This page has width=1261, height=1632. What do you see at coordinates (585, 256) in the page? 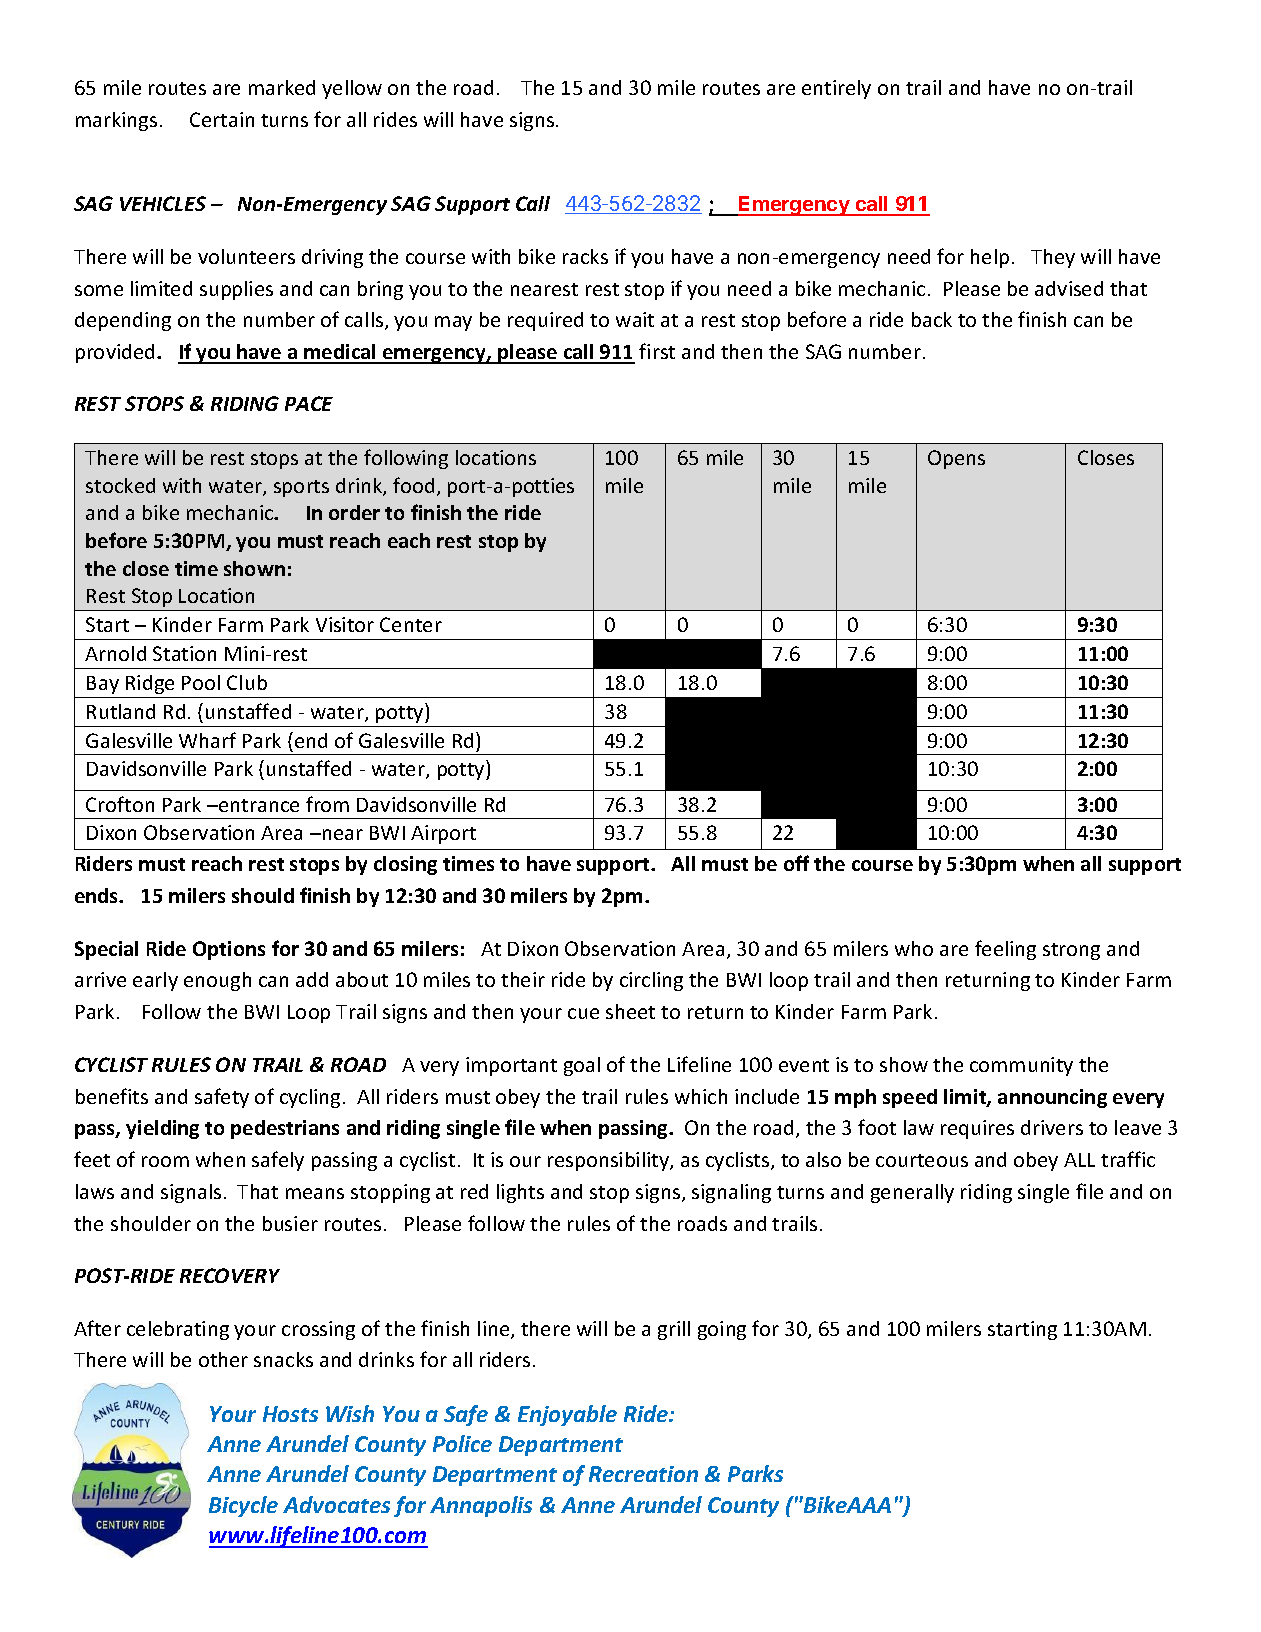
I see `racks` at bounding box center [585, 256].
